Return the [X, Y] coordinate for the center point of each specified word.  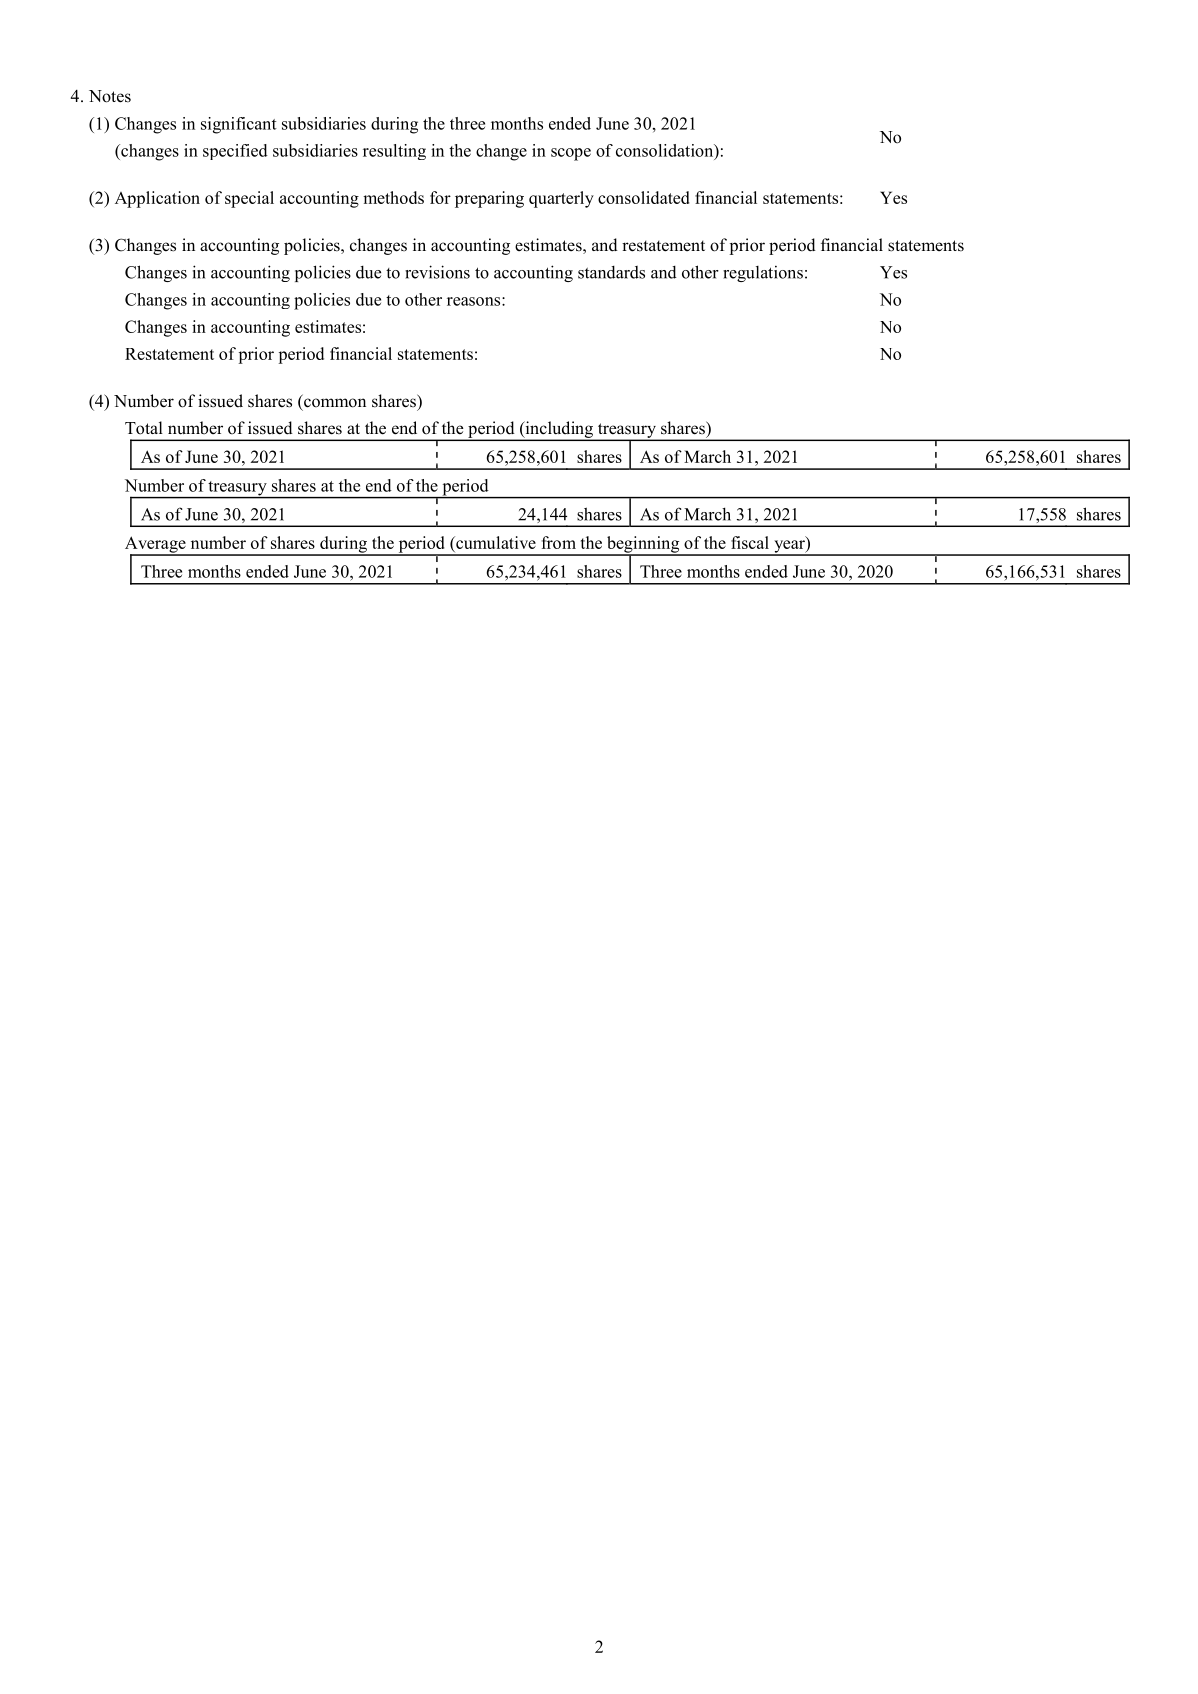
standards [611, 272]
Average [156, 545]
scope [571, 154]
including [559, 430]
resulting [394, 152]
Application [157, 199]
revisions [437, 272]
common [335, 403]
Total [144, 428]
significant [239, 125]
